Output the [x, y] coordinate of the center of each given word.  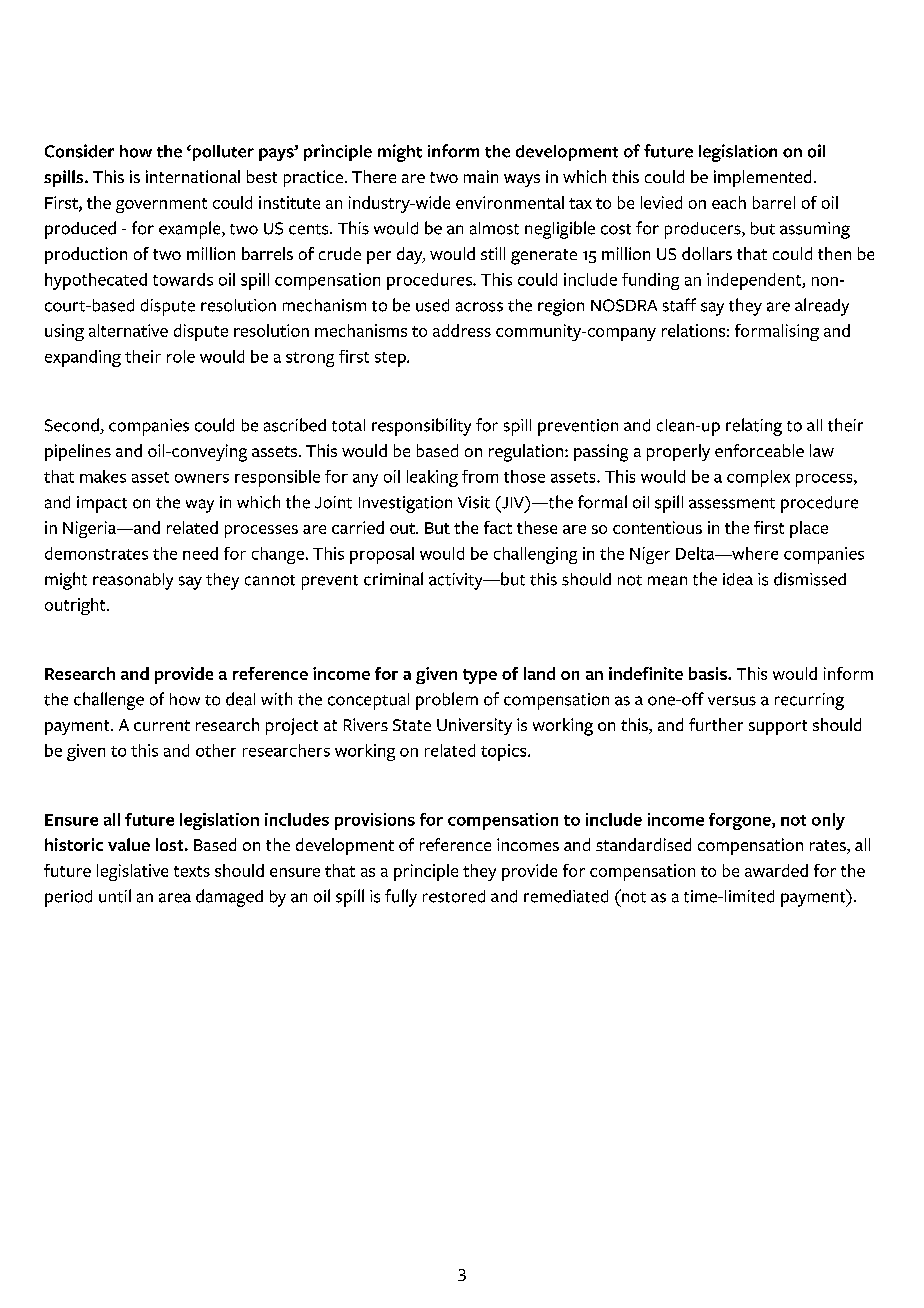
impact [102, 504]
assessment [732, 503]
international [193, 176]
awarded [776, 870]
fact [498, 527]
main [481, 176]
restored [454, 896]
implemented [762, 178]
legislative [132, 872]
